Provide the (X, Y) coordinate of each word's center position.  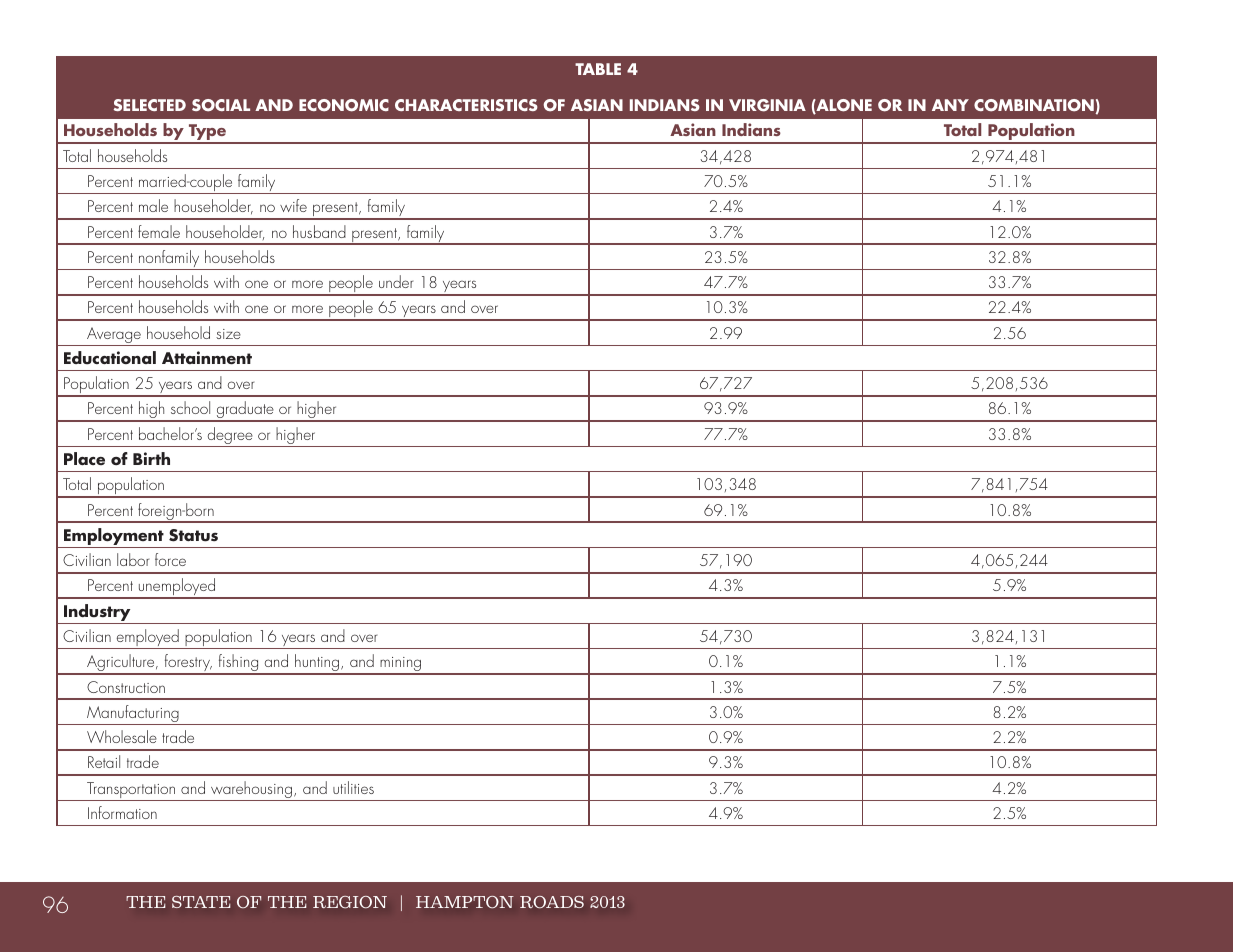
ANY (950, 105)
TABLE (598, 69)
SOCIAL (221, 105)
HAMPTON (465, 902)
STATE (201, 902)
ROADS (552, 902)
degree (230, 437)
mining (401, 665)
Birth (151, 458)
